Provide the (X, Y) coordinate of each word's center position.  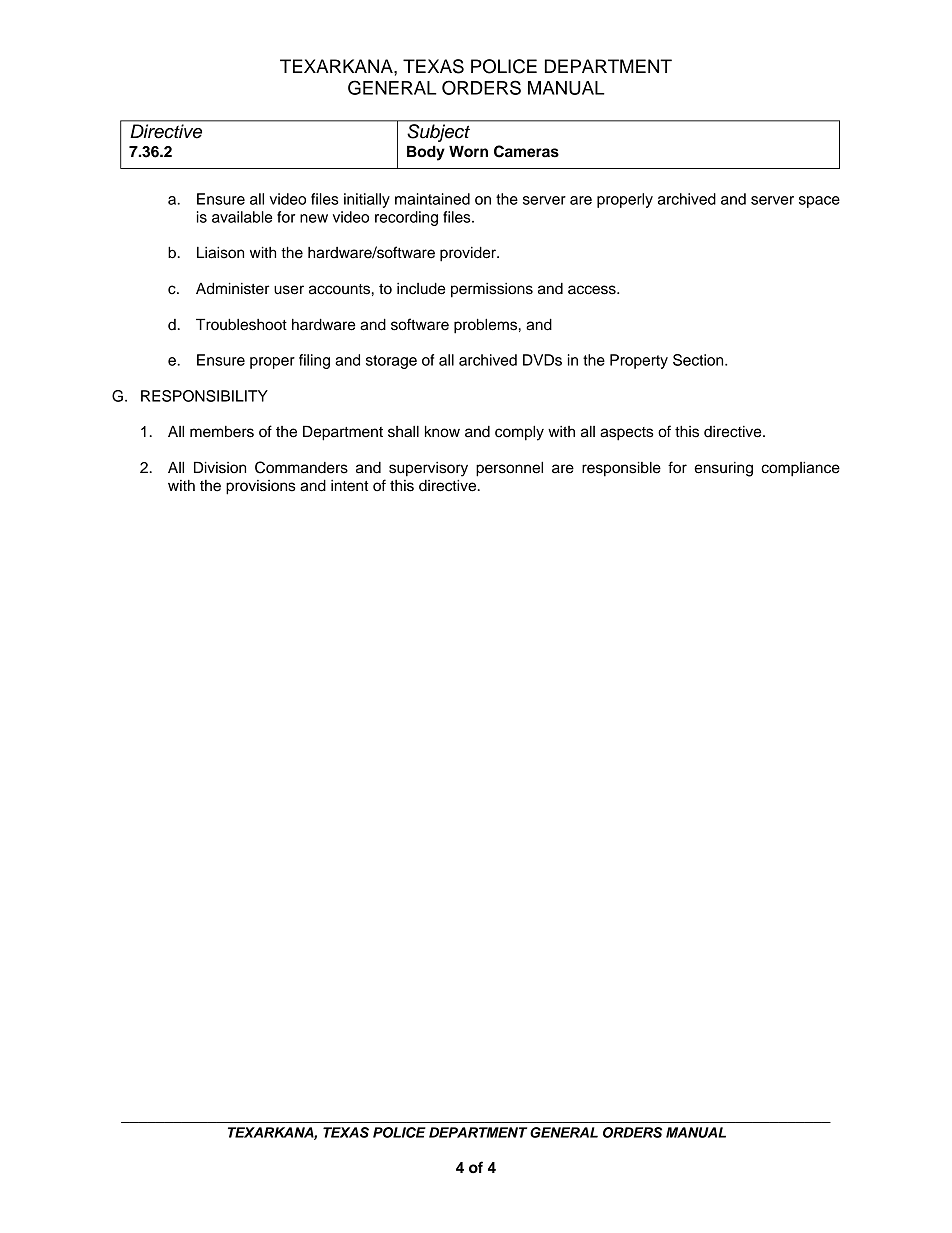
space (819, 202)
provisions (261, 487)
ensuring (723, 469)
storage (391, 362)
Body (426, 153)
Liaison (220, 253)
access (593, 290)
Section (699, 360)
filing (314, 361)
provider (469, 254)
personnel (509, 469)
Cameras (526, 151)
